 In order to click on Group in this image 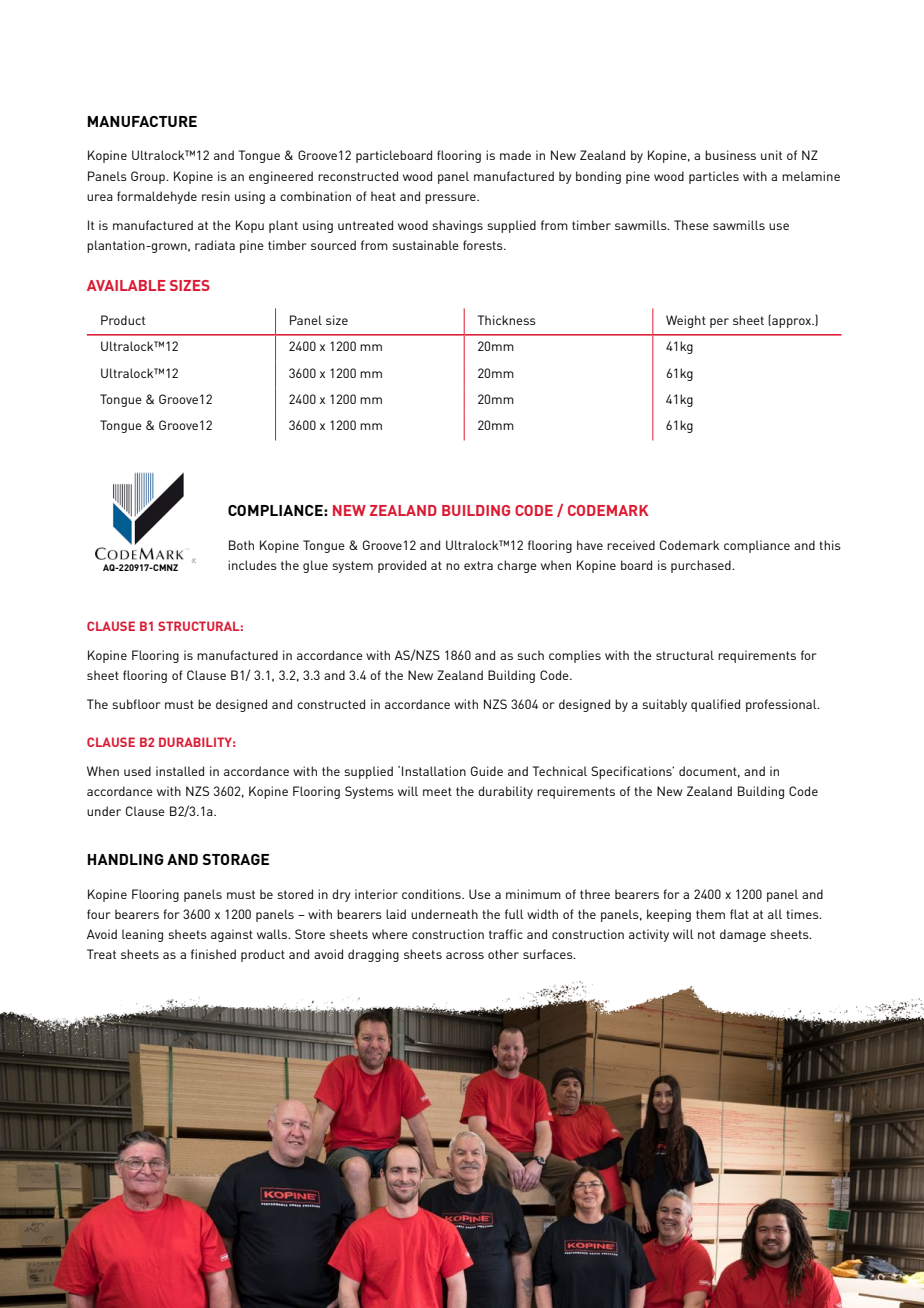, I will do `click(149, 177)`.
